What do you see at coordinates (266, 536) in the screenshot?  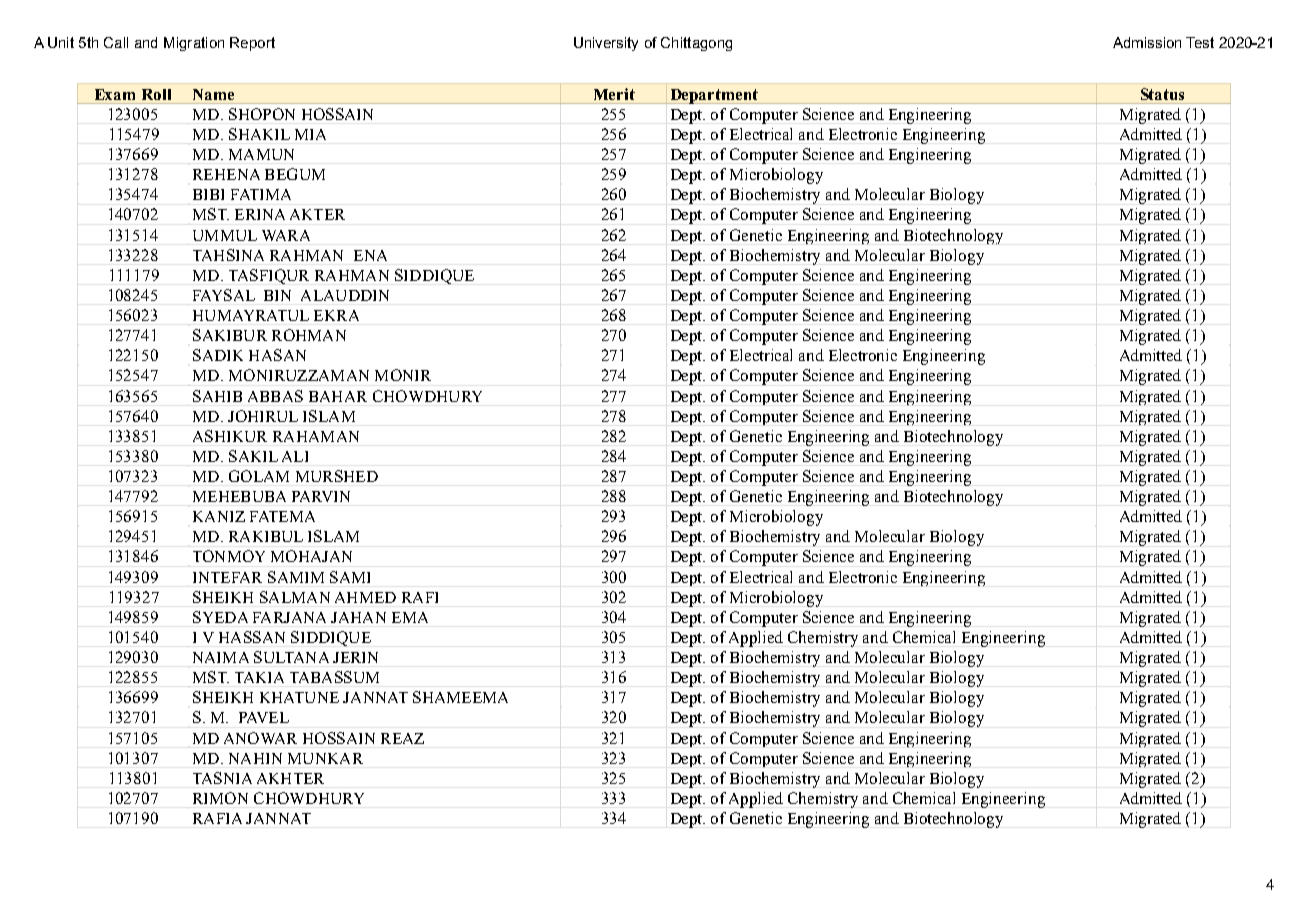 I see `RAKIBUL` at bounding box center [266, 536].
